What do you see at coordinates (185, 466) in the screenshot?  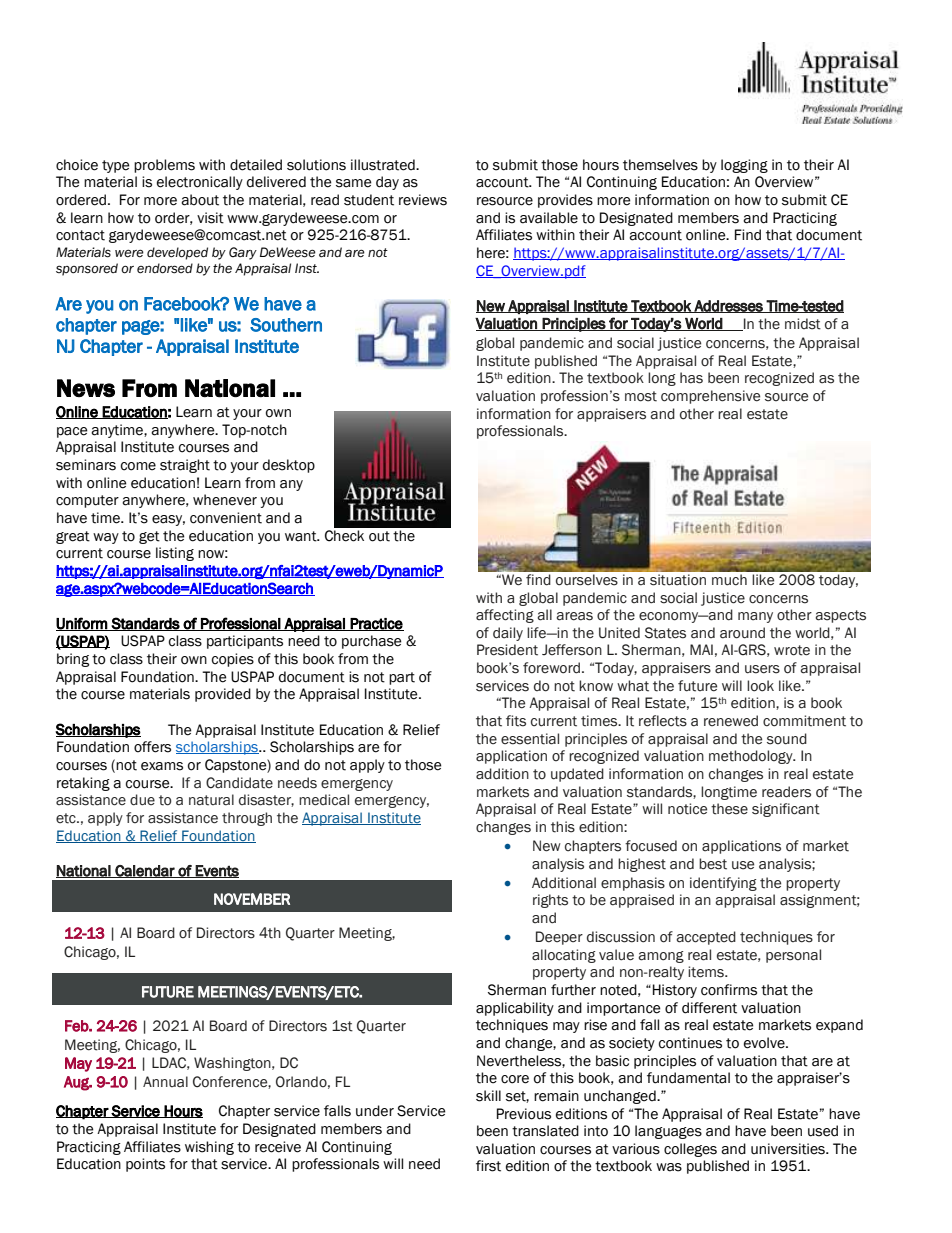 I see `straight` at bounding box center [185, 466].
